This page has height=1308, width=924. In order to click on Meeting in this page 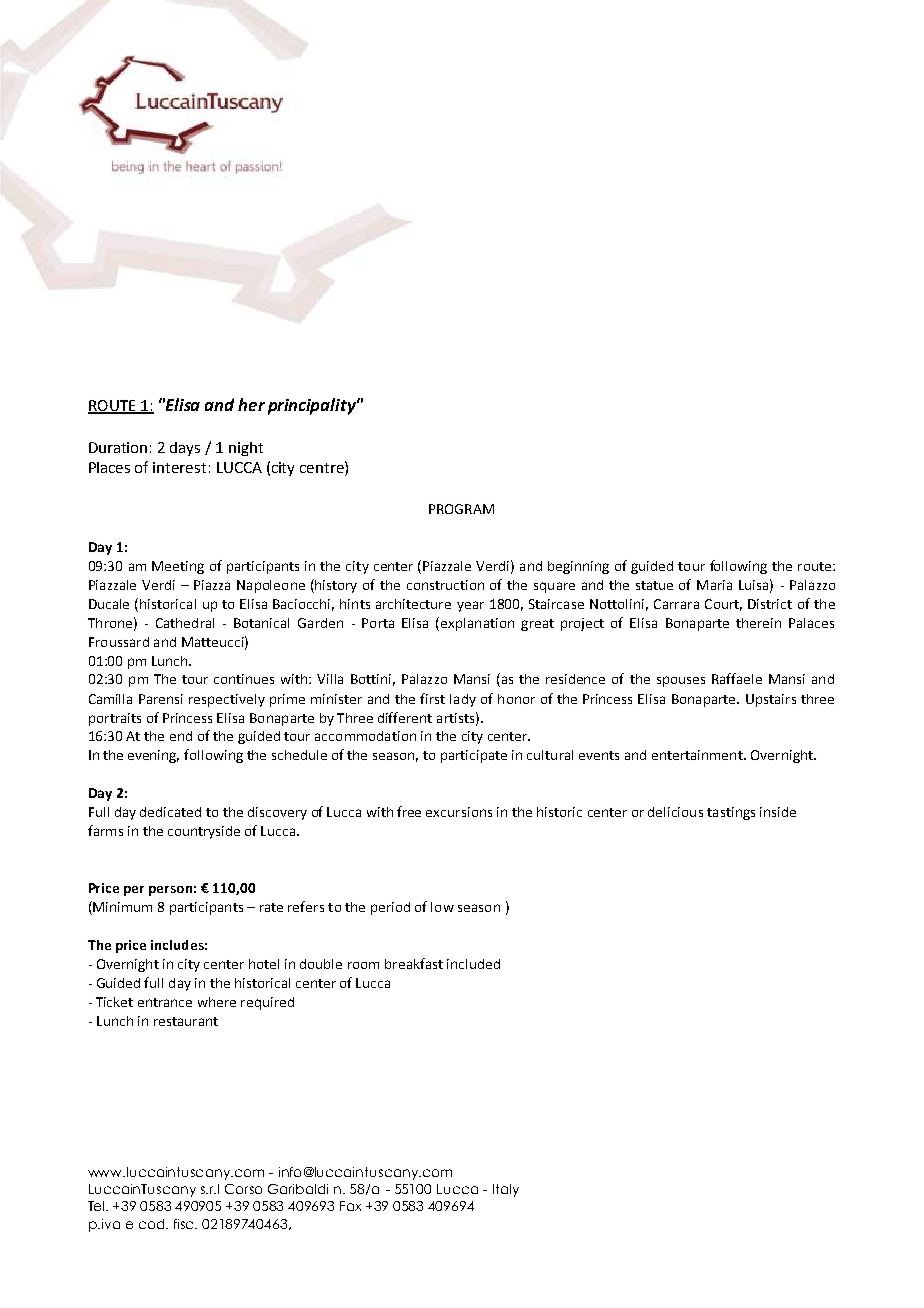, I will do `click(178, 567)`.
